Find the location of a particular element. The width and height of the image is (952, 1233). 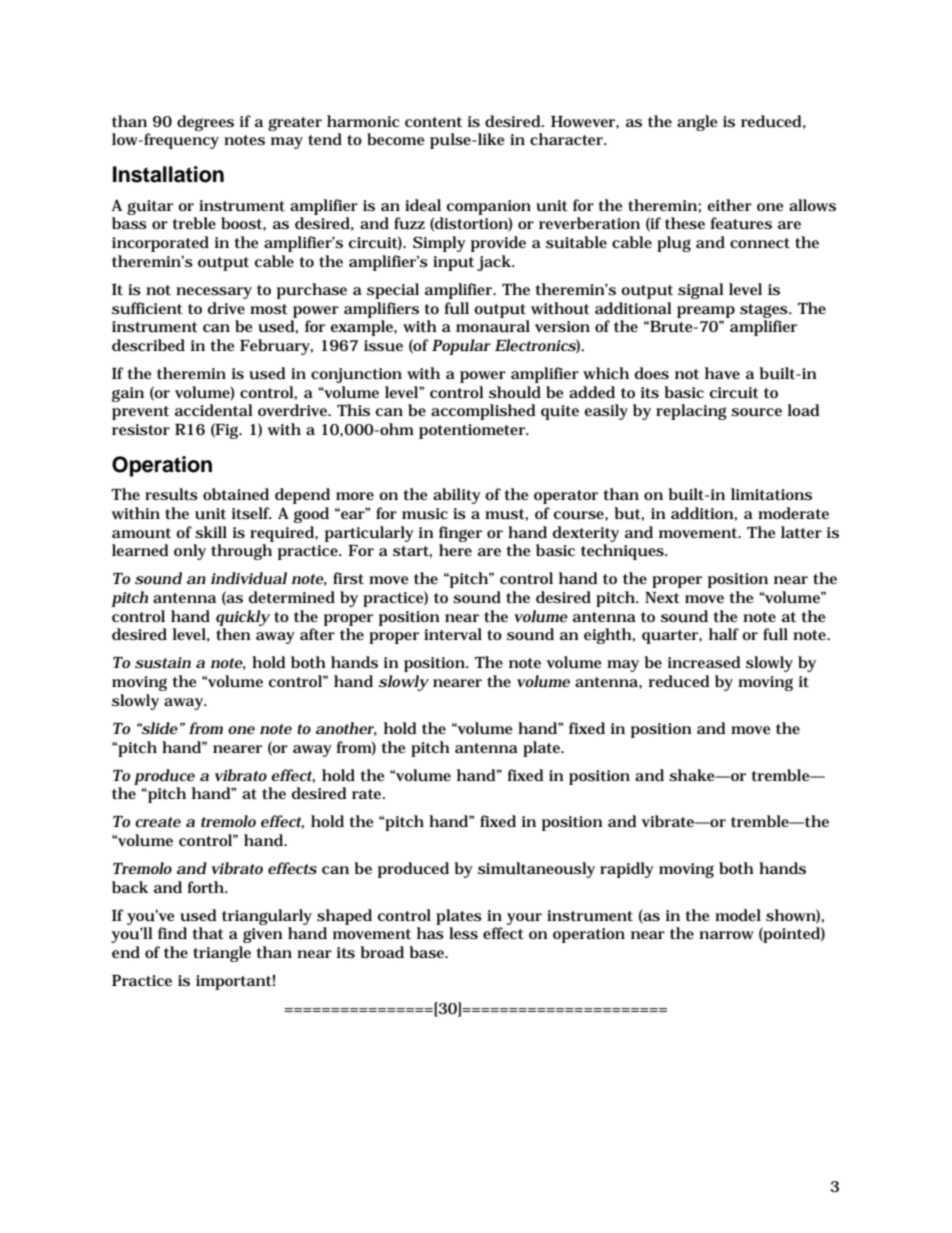

either is located at coordinates (729, 205).
